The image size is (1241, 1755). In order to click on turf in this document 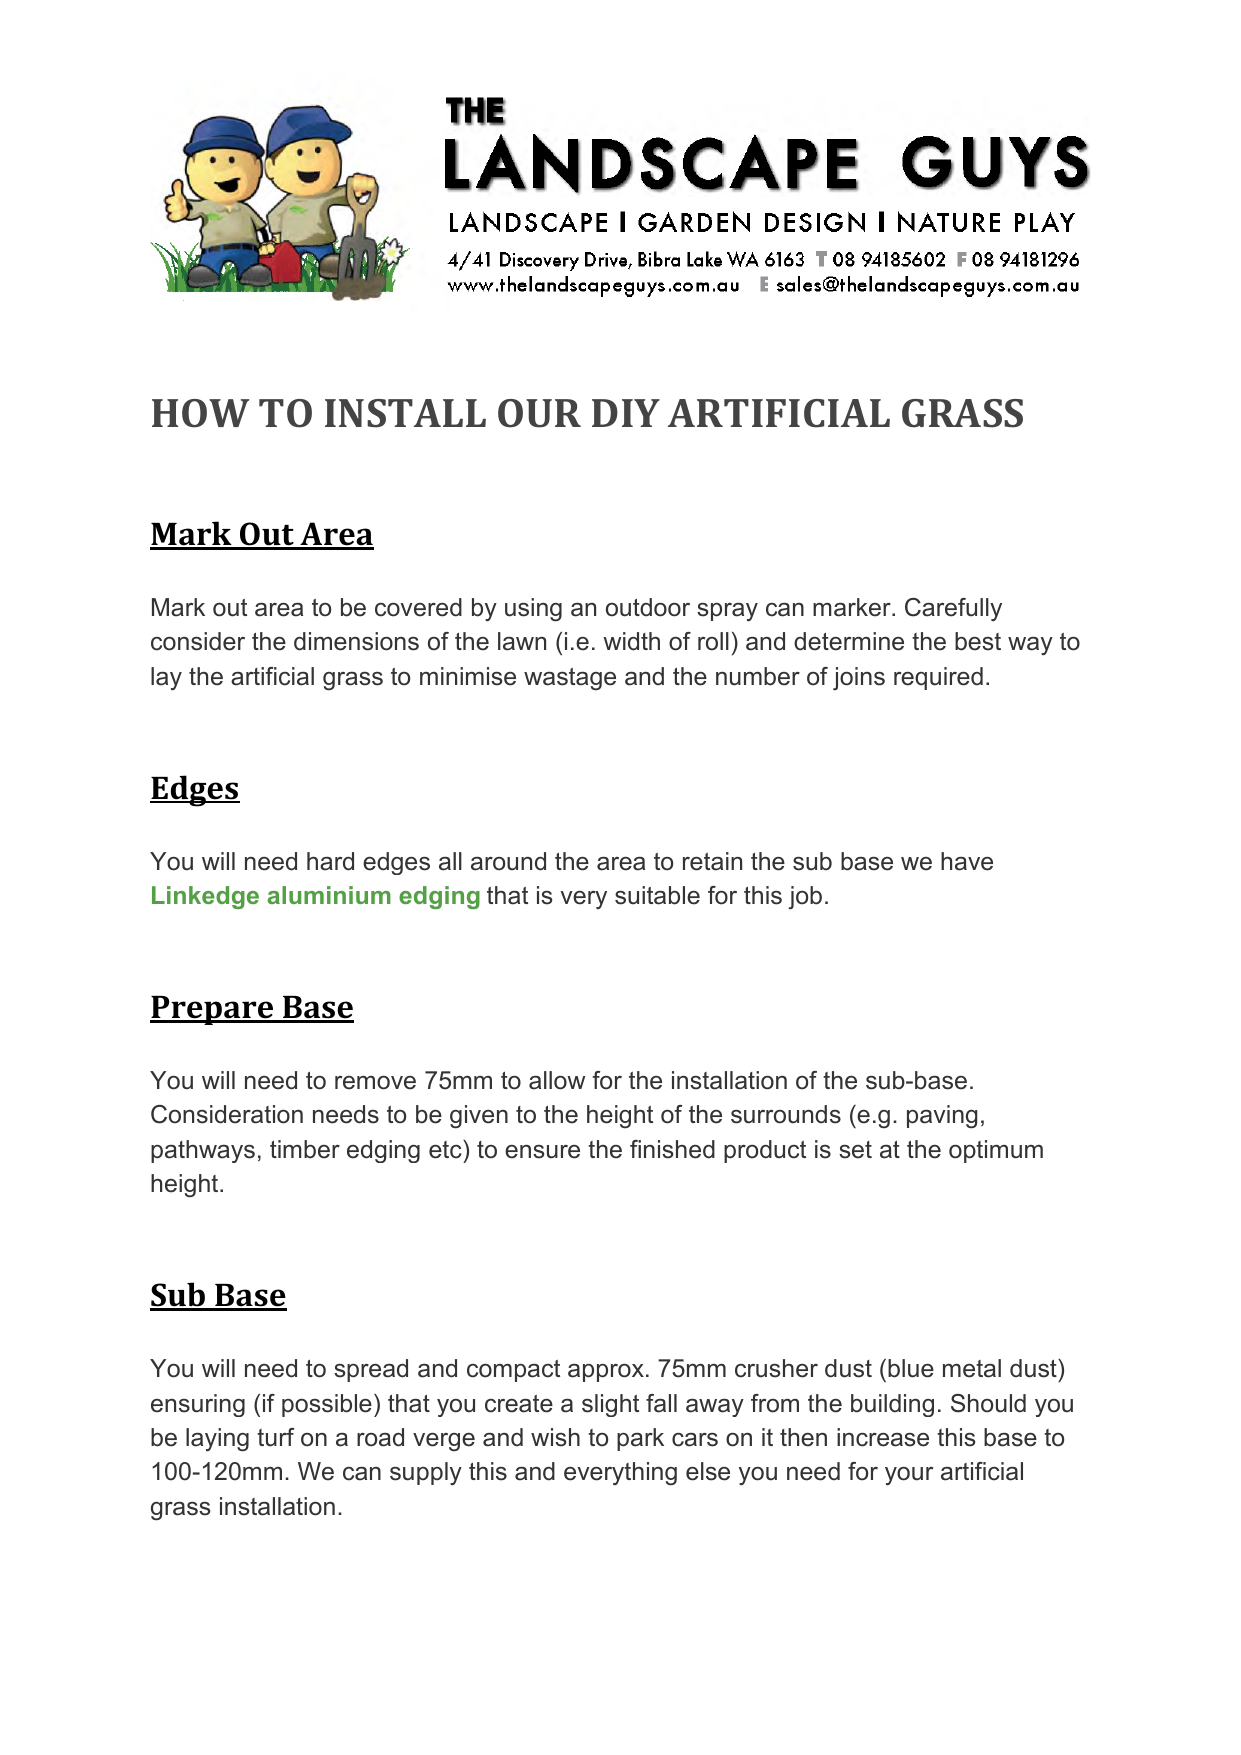, I will do `click(275, 1437)`.
